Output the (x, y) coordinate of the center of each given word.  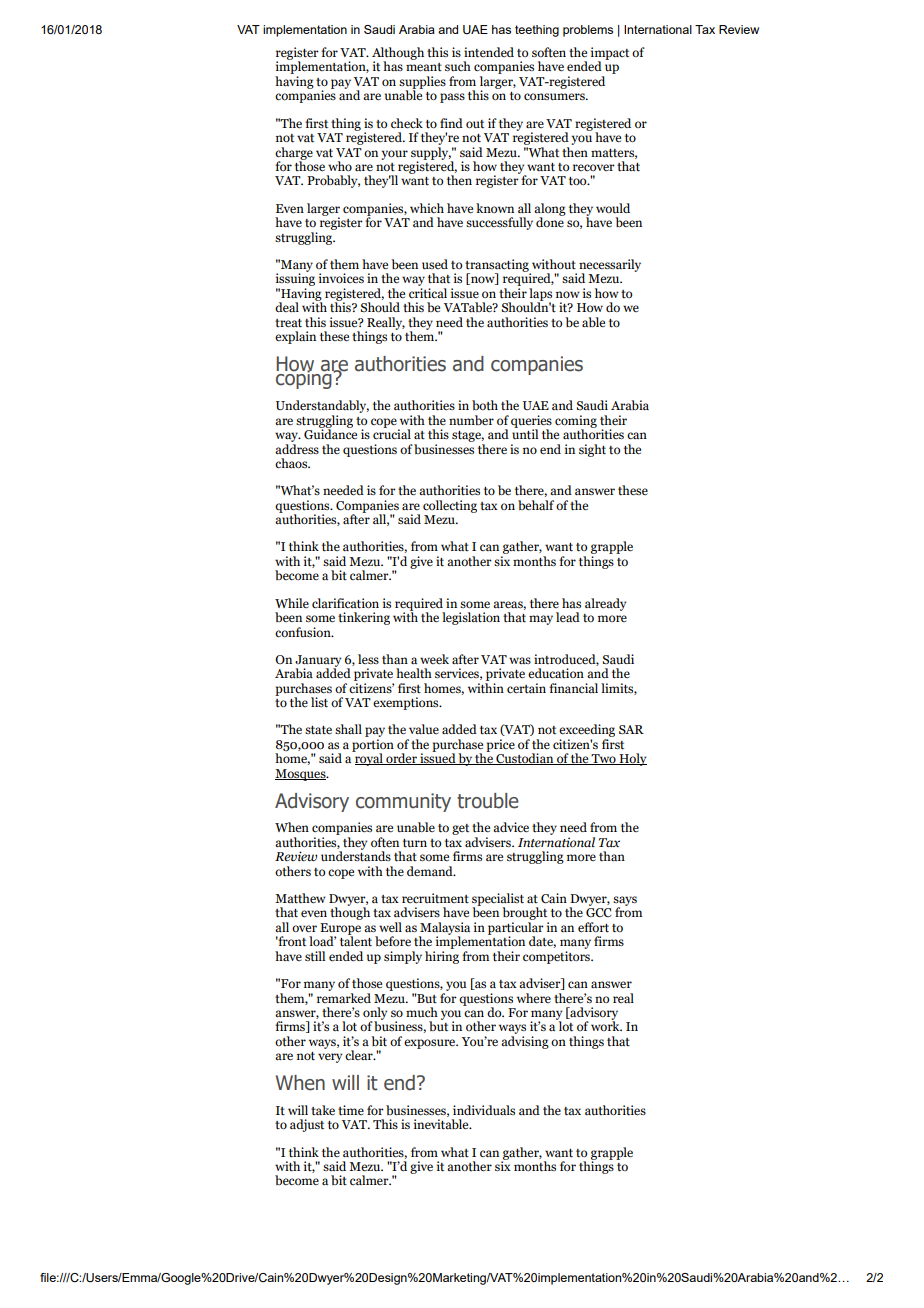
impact (610, 54)
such (458, 66)
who (340, 166)
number (471, 420)
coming (576, 422)
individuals (484, 1110)
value (424, 729)
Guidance (330, 433)
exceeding (587, 732)
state (318, 730)
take (323, 1110)
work (606, 1025)
